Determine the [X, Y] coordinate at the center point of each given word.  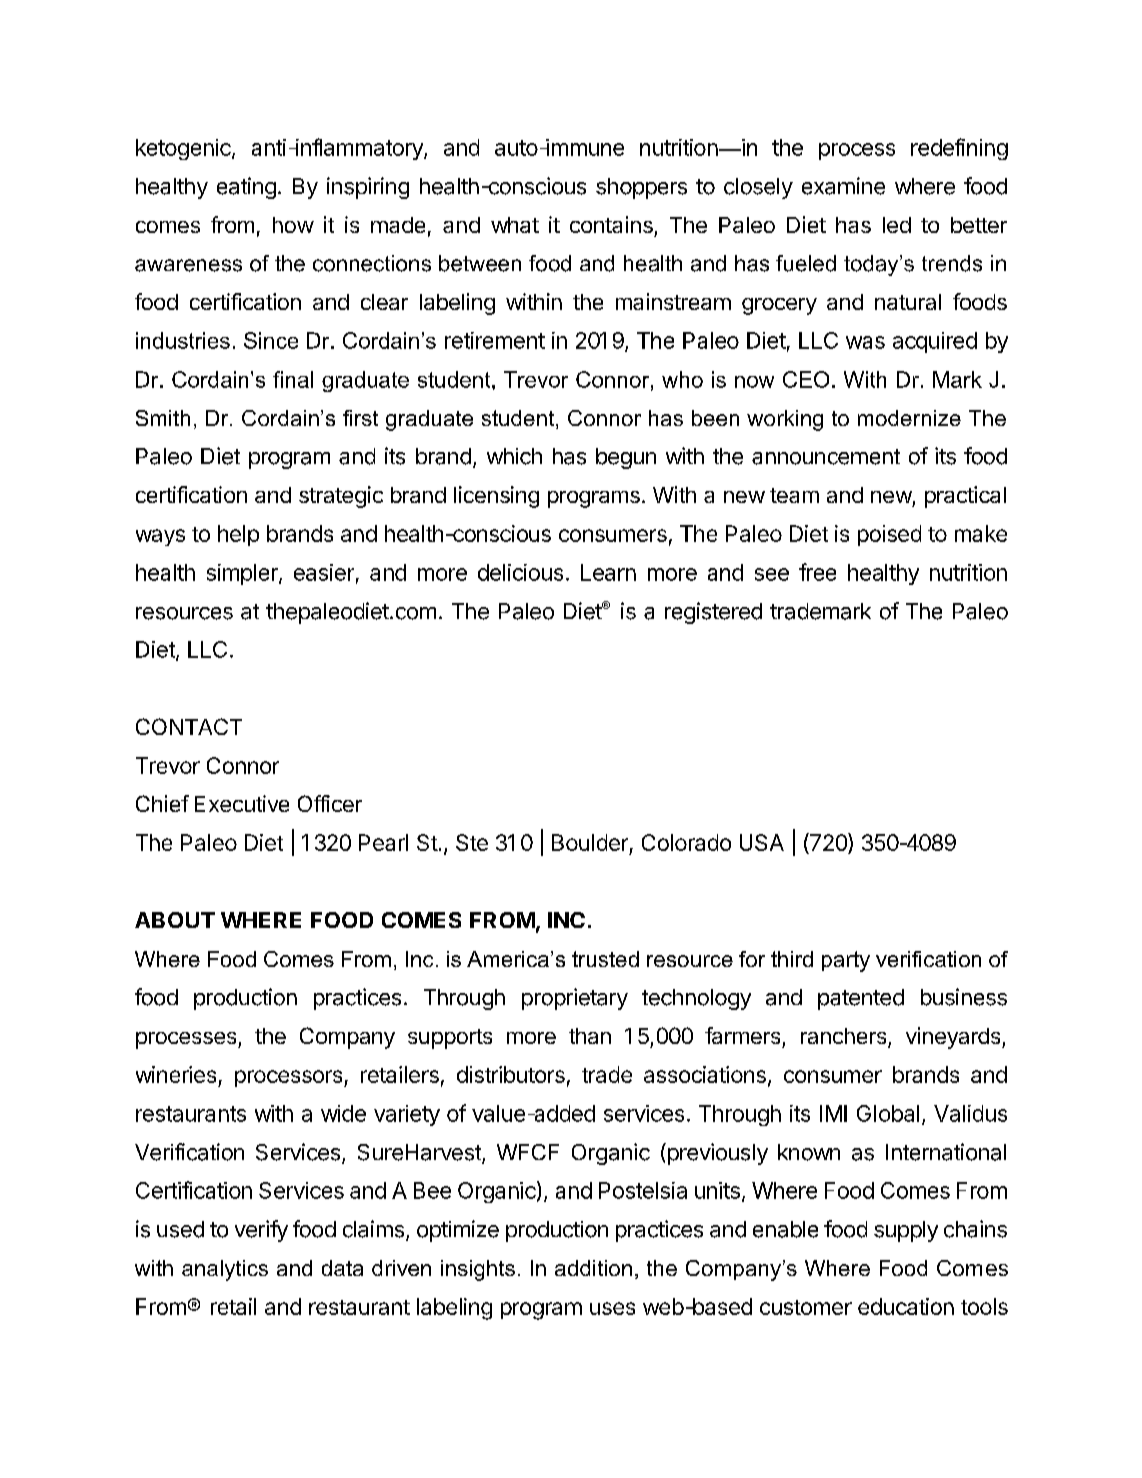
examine [843, 186]
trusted [605, 959]
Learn [608, 572]
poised [889, 535]
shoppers [641, 188]
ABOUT [175, 920]
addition [593, 1268]
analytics [225, 1270]
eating [246, 188]
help [238, 535]
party [846, 961]
